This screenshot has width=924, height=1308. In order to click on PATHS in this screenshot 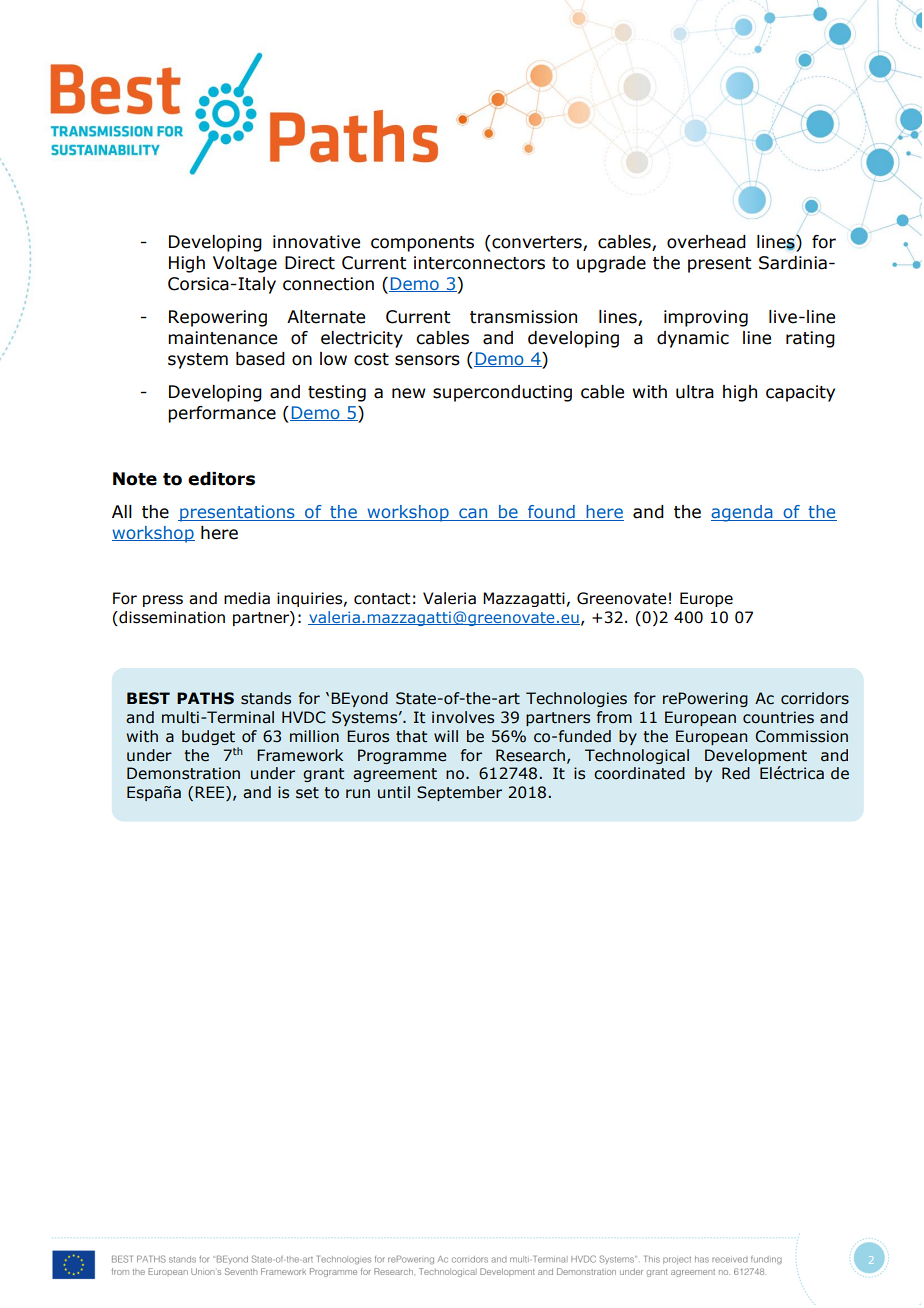, I will do `click(205, 698)`.
